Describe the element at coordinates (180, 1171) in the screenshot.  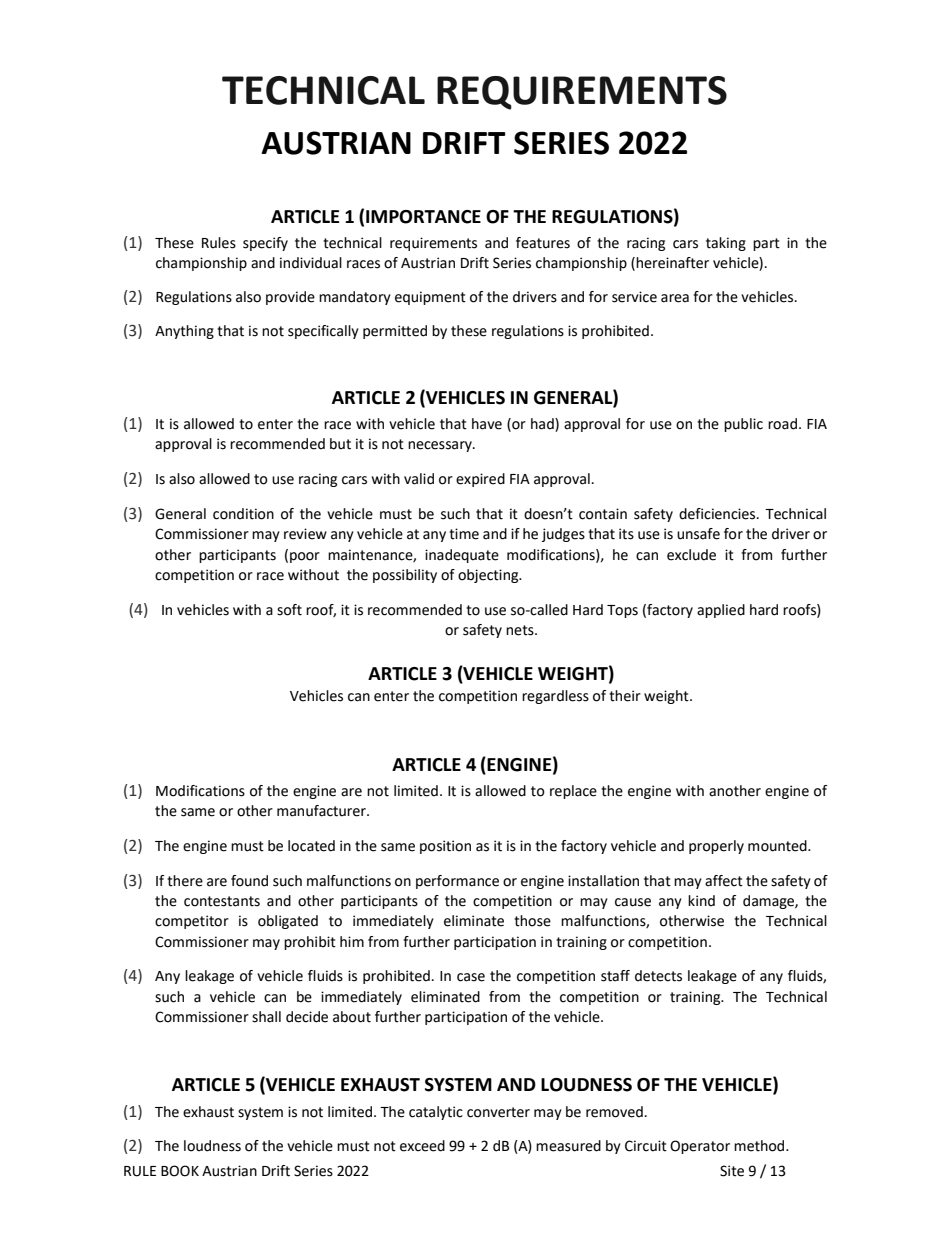
I see `BOOK` at that location.
